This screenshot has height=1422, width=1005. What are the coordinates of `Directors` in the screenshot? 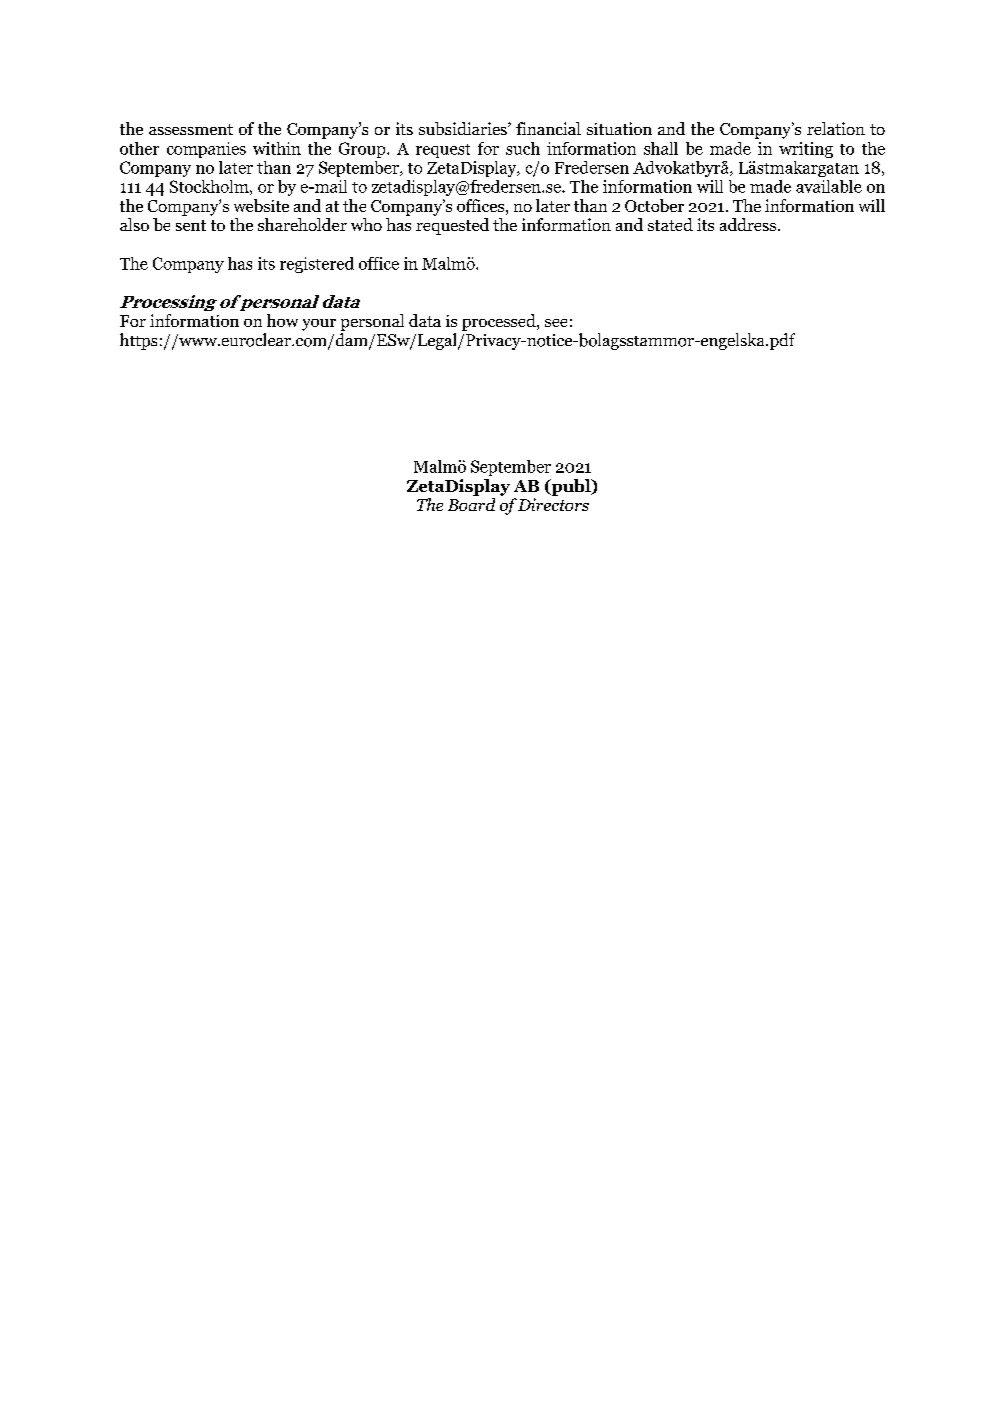 It's located at (553, 504).
